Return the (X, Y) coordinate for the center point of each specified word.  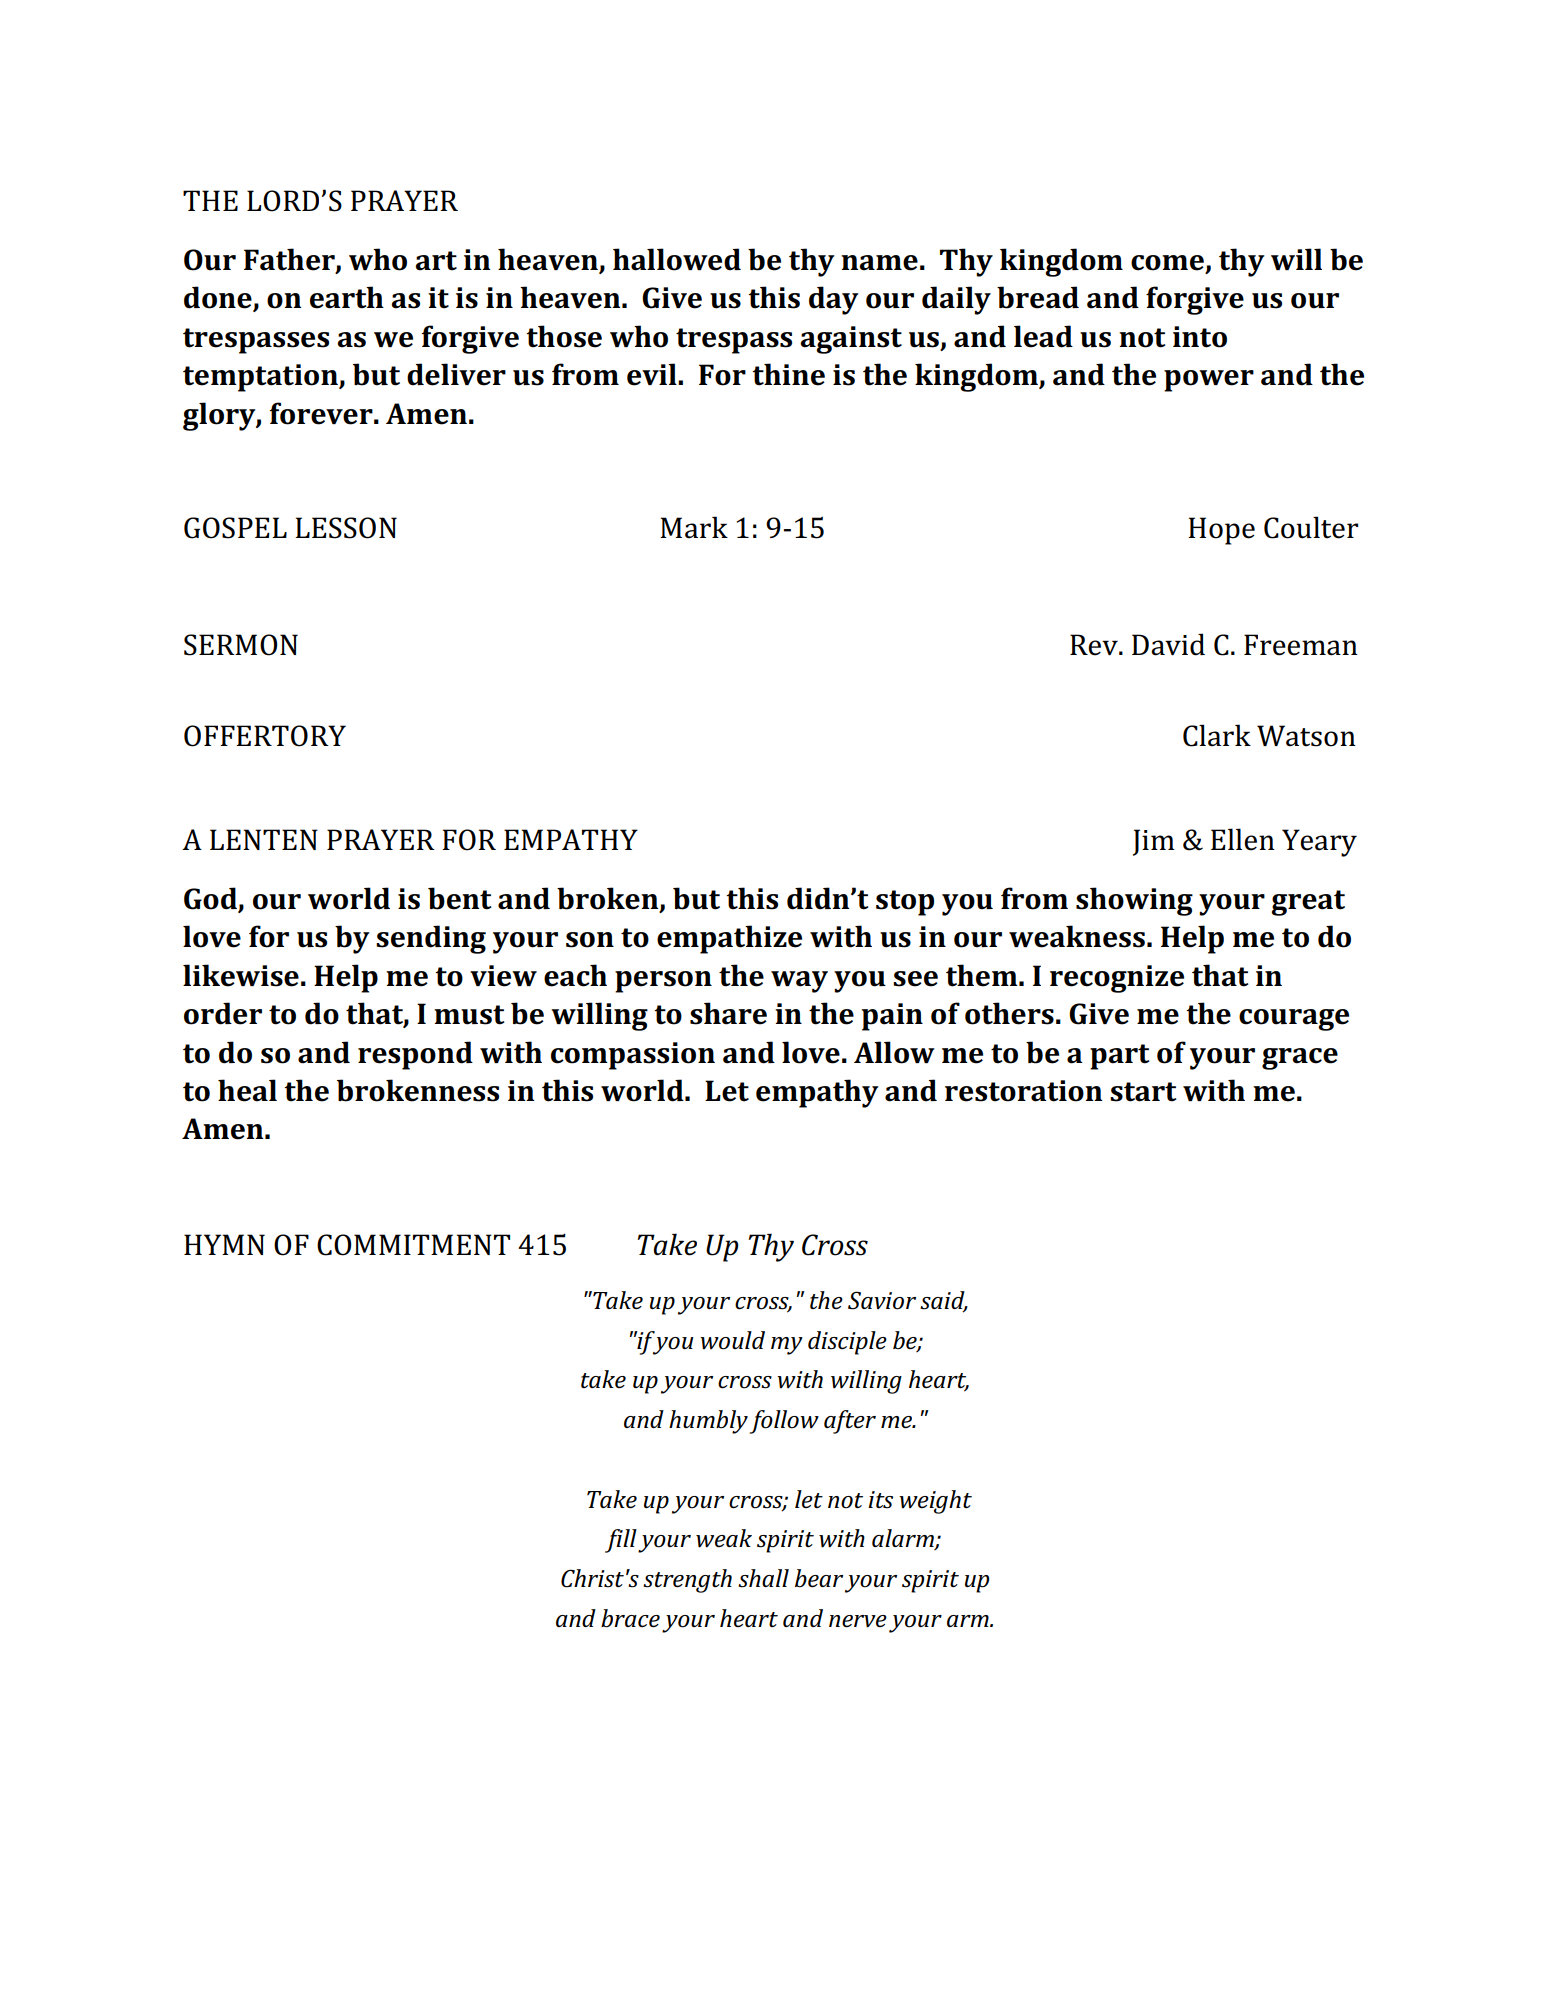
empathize (729, 939)
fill (621, 1541)
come (1168, 264)
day (834, 300)
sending (431, 939)
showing (1134, 901)
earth (347, 297)
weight (935, 1502)
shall (763, 1578)
